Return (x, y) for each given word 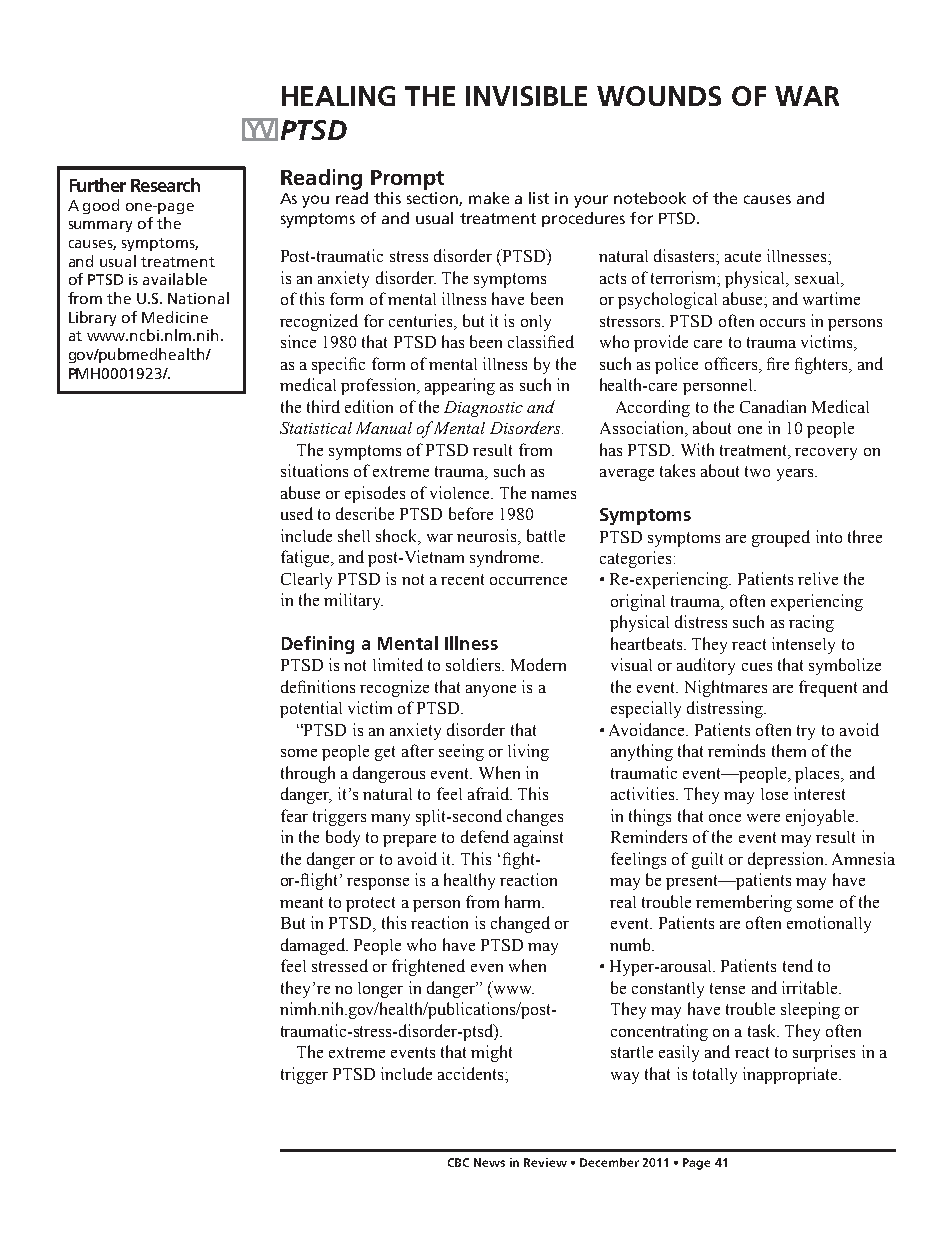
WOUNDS (659, 96)
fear (294, 815)
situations (314, 470)
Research (165, 185)
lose (774, 794)
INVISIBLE (526, 96)
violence (461, 492)
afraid (489, 793)
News (489, 1162)
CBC (458, 1162)
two (757, 471)
